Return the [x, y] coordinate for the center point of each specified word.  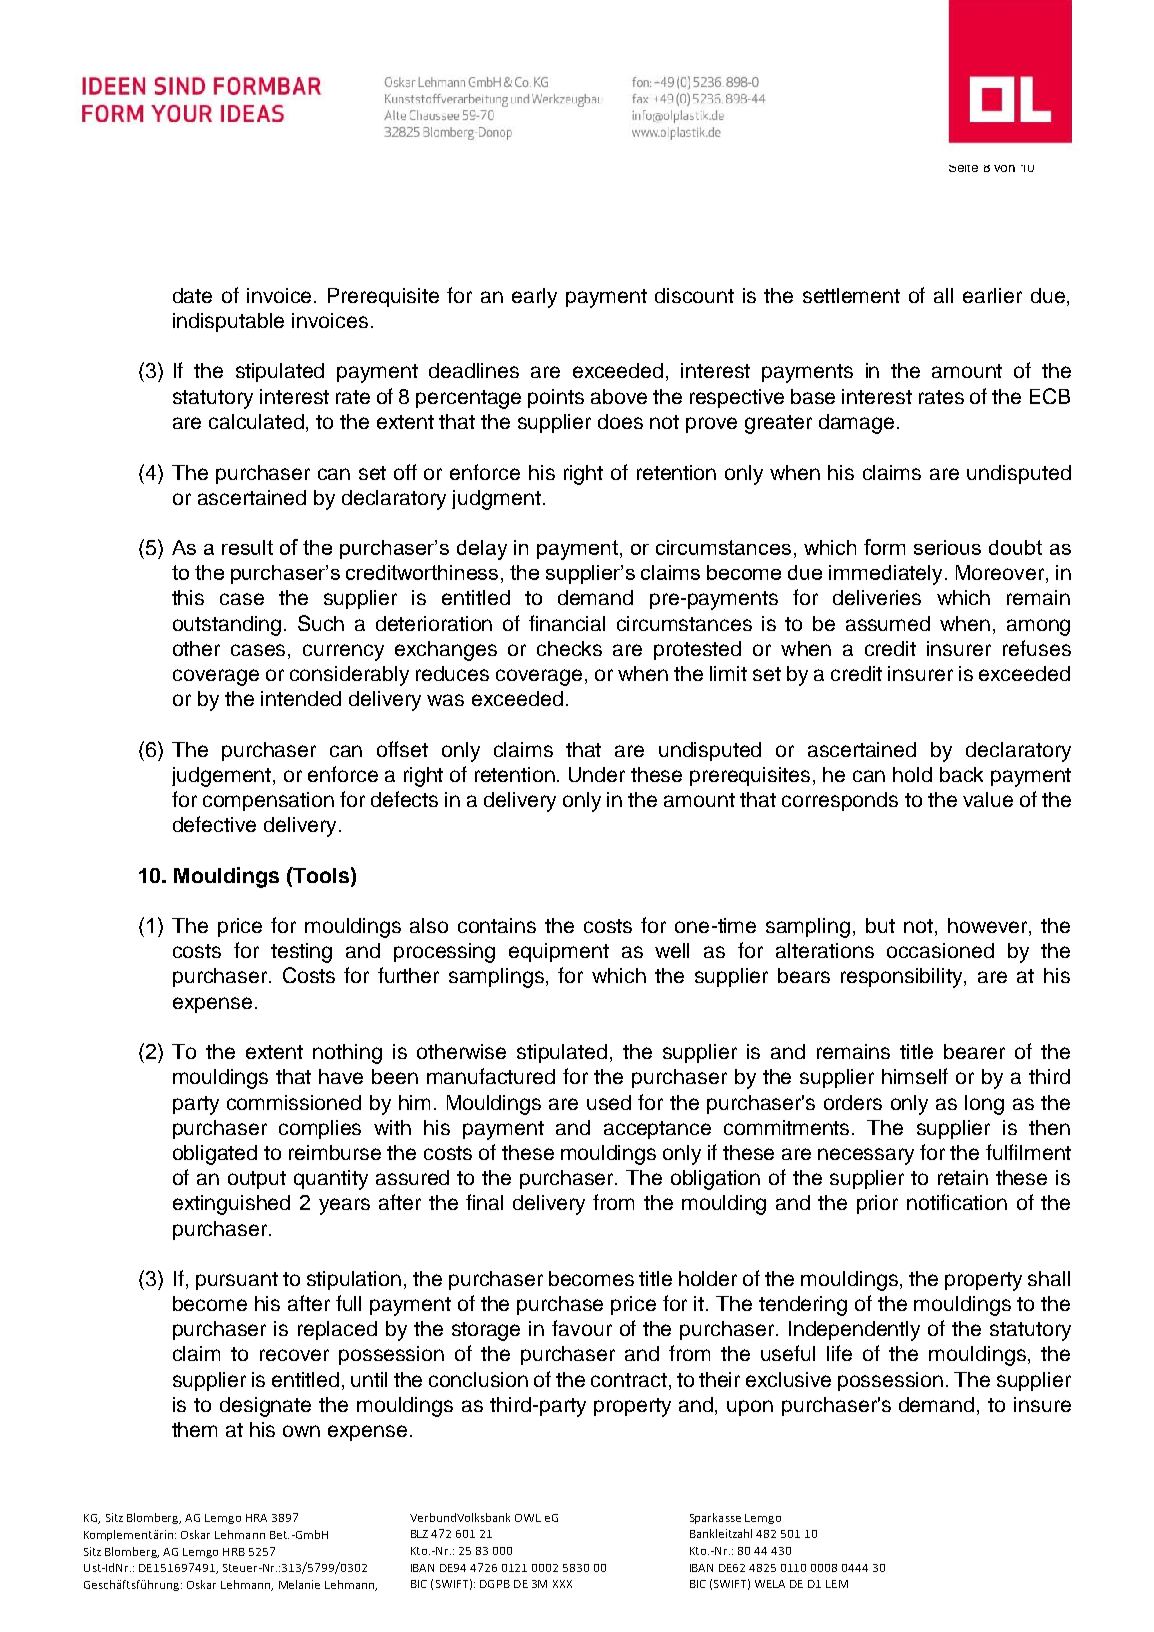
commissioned [294, 1102]
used [609, 1102]
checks [569, 648]
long [984, 1105]
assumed [888, 623]
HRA [256, 1518]
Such [321, 623]
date [192, 295]
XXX [562, 1584]
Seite [963, 168]
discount [694, 295]
